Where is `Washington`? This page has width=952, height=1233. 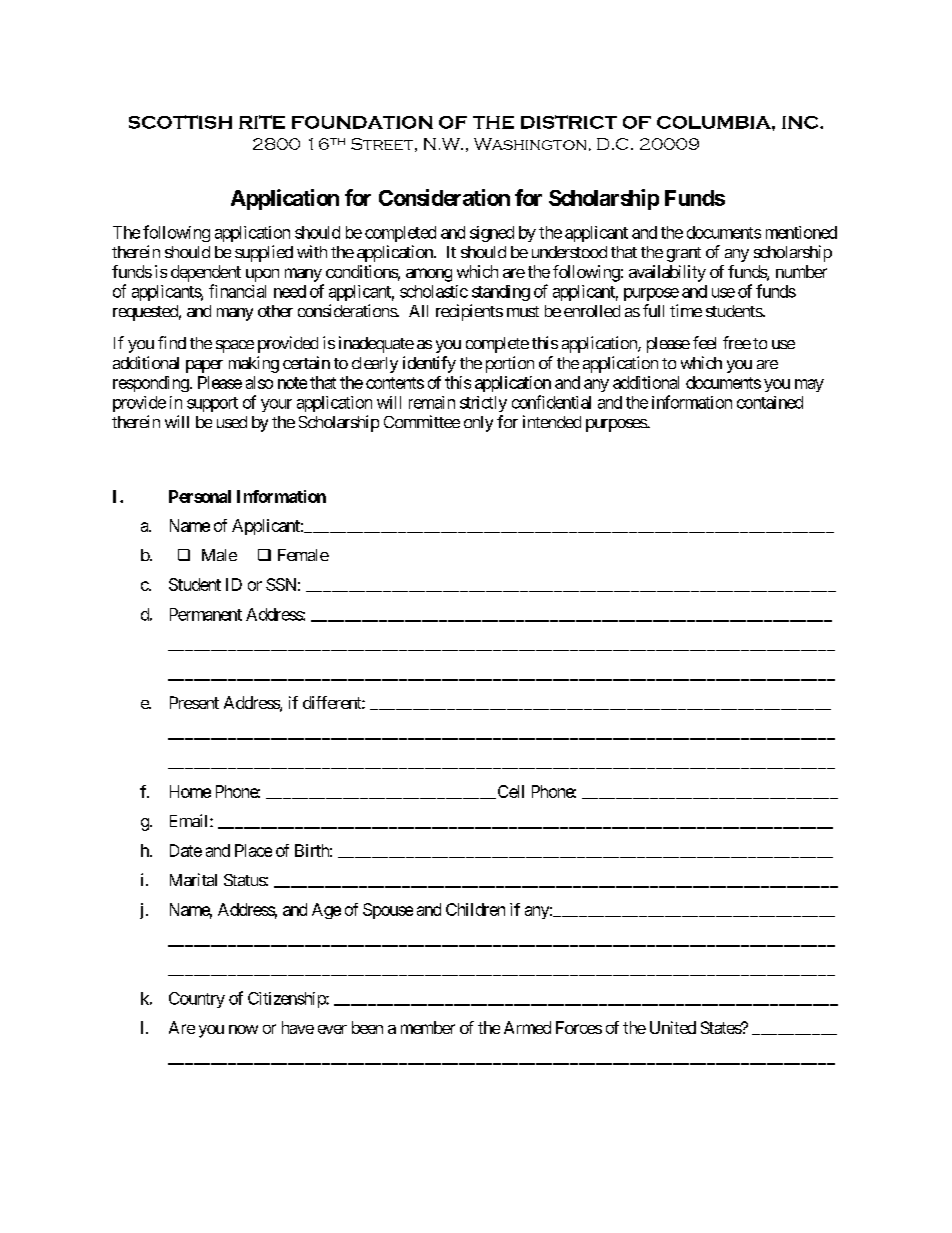
Washington is located at coordinates (530, 144).
